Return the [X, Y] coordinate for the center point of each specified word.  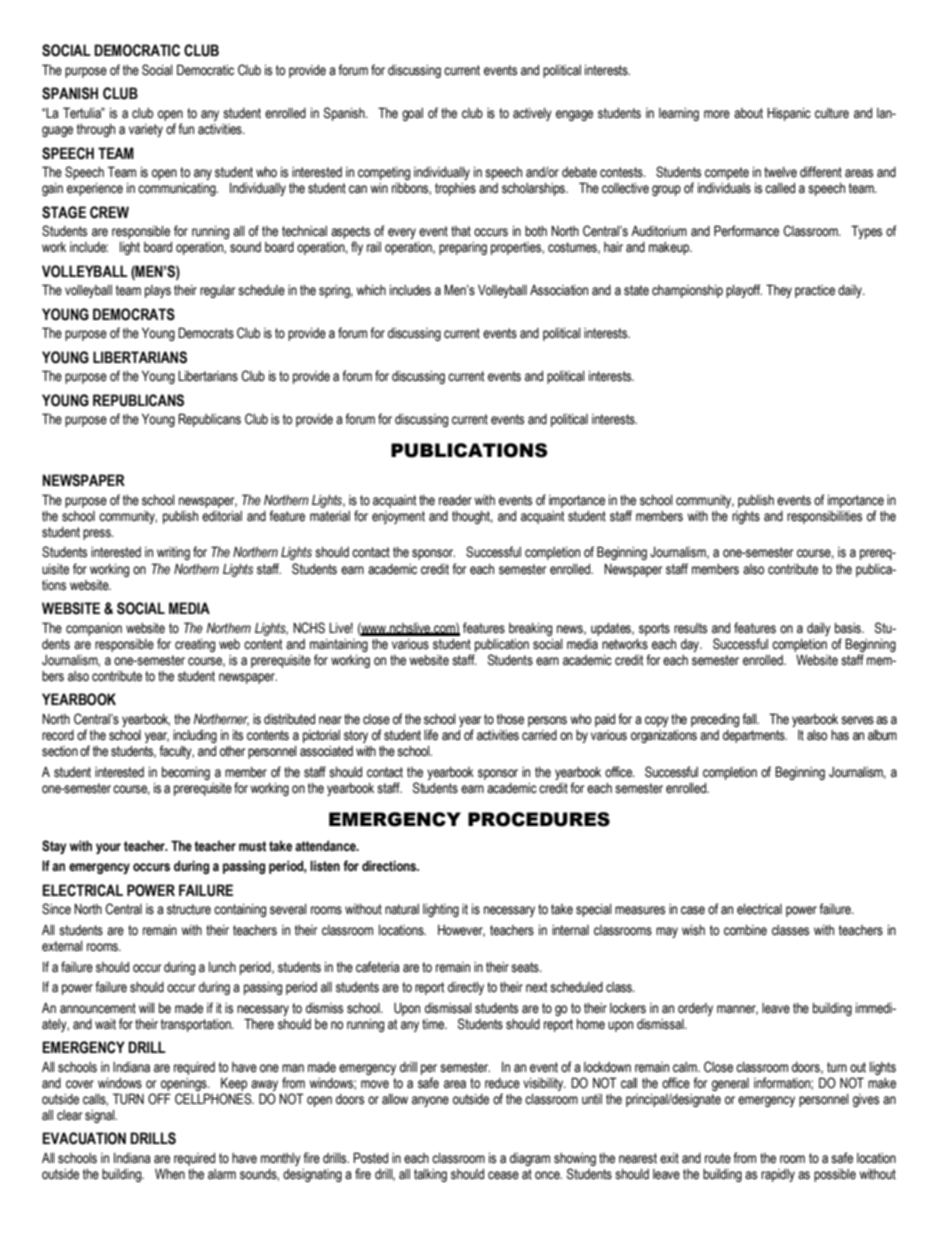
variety [146, 130]
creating [195, 645]
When [170, 1174]
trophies [455, 189]
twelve [780, 172]
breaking [530, 629]
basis [849, 628]
